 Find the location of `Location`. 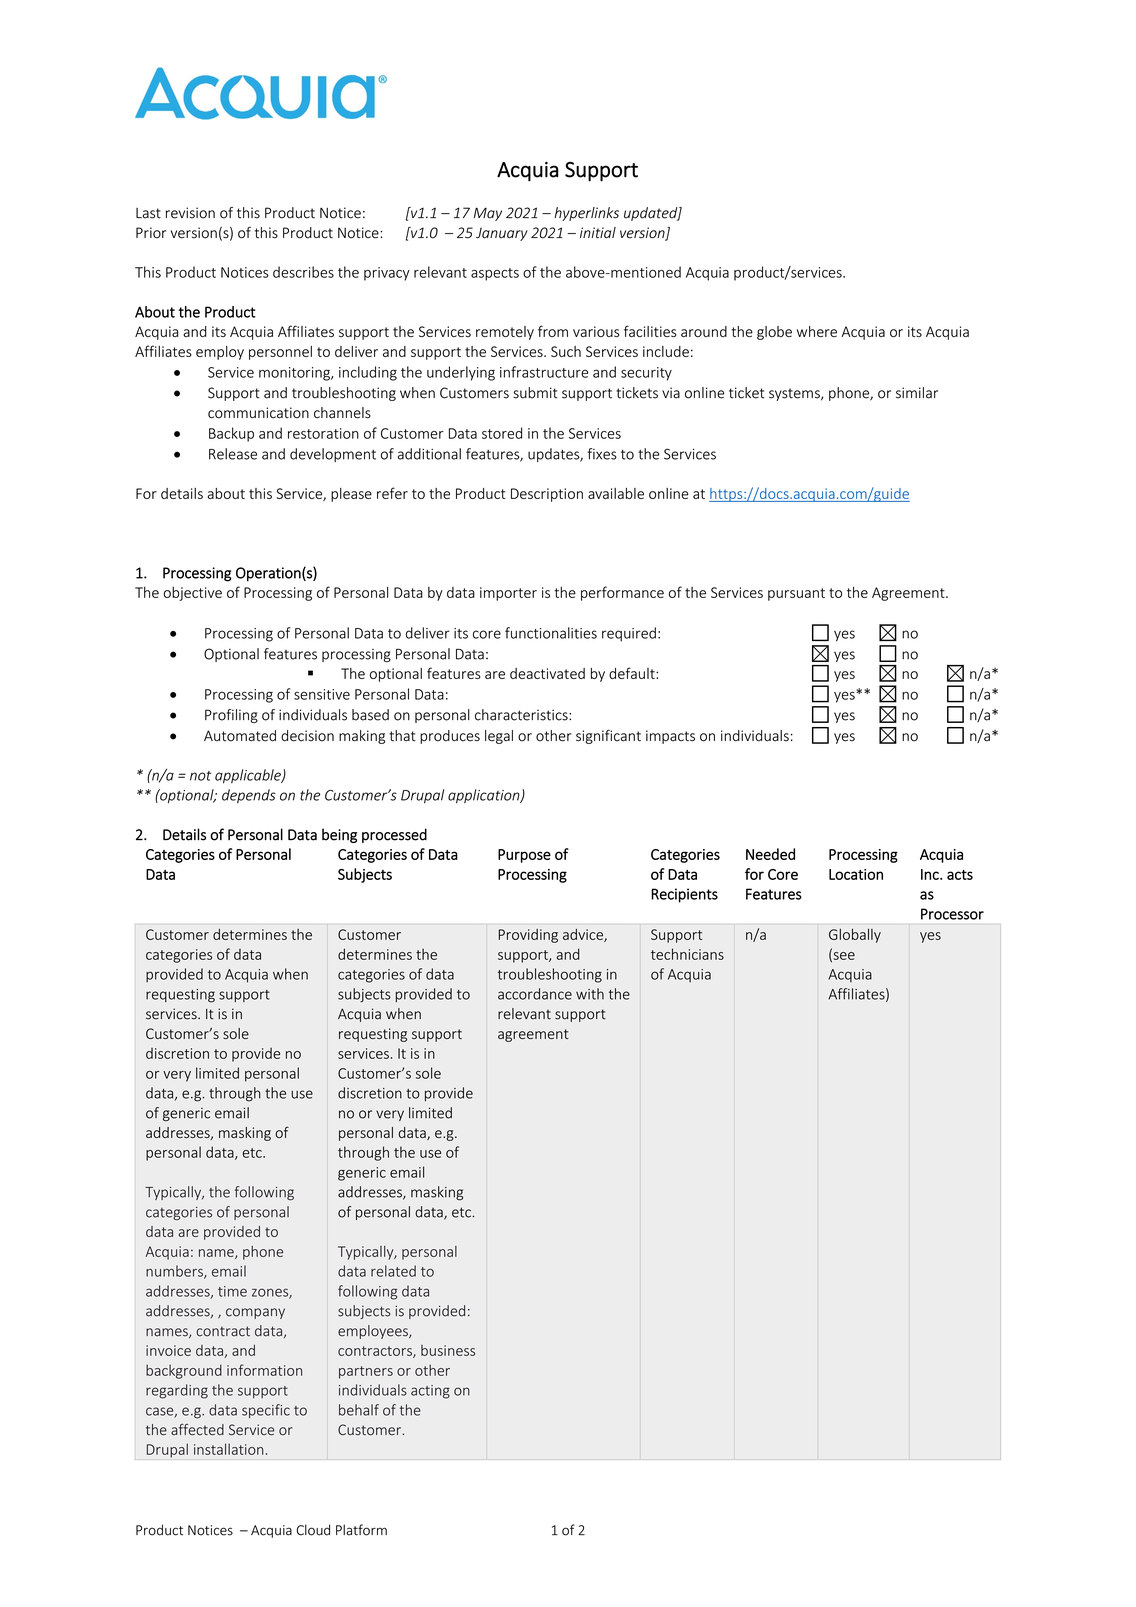

Location is located at coordinates (856, 874).
